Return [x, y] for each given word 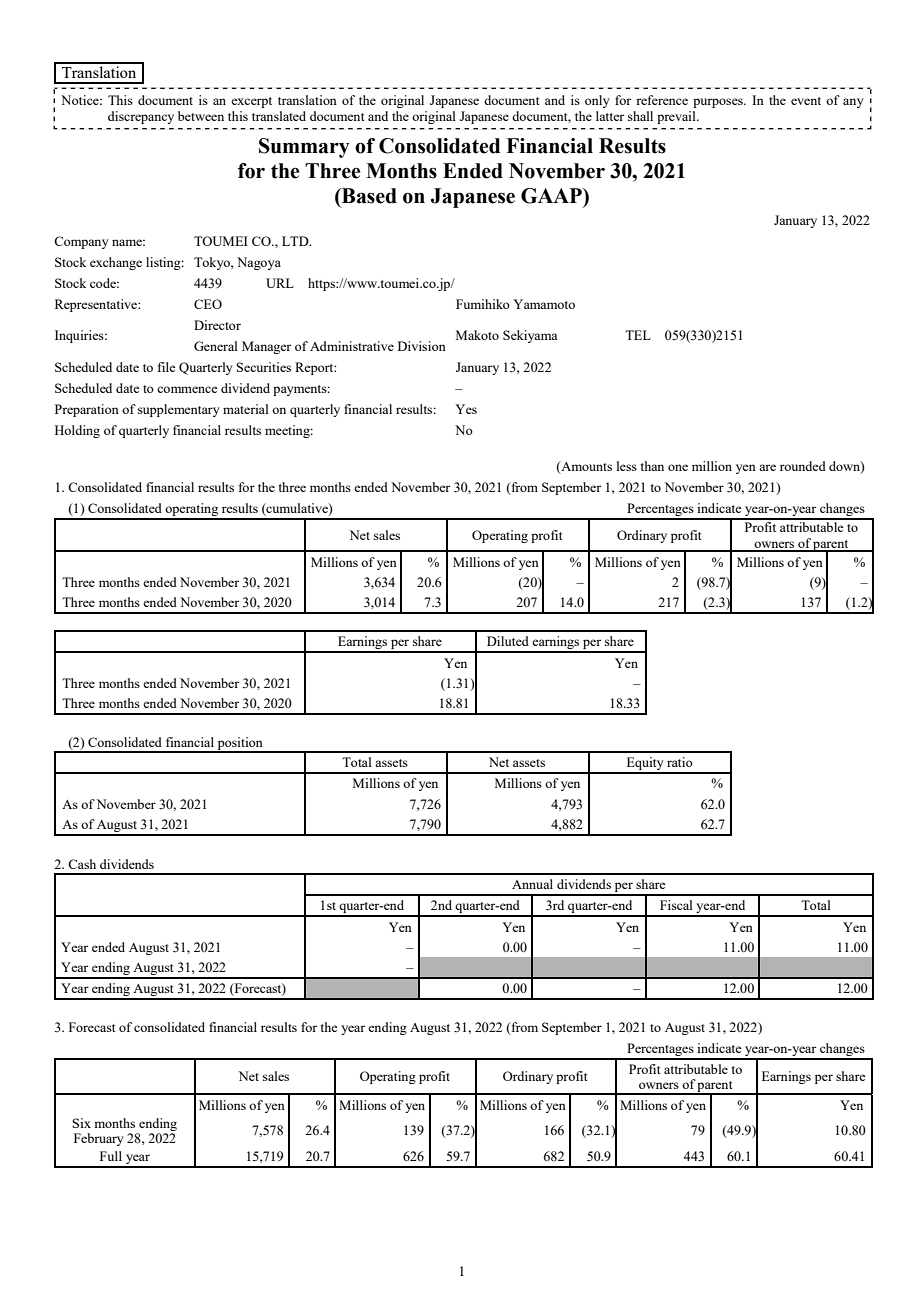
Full [111, 1156]
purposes [719, 103]
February [99, 1139]
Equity [645, 765]
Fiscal [676, 905]
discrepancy [141, 117]
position [240, 744]
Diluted [508, 641]
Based [368, 196]
